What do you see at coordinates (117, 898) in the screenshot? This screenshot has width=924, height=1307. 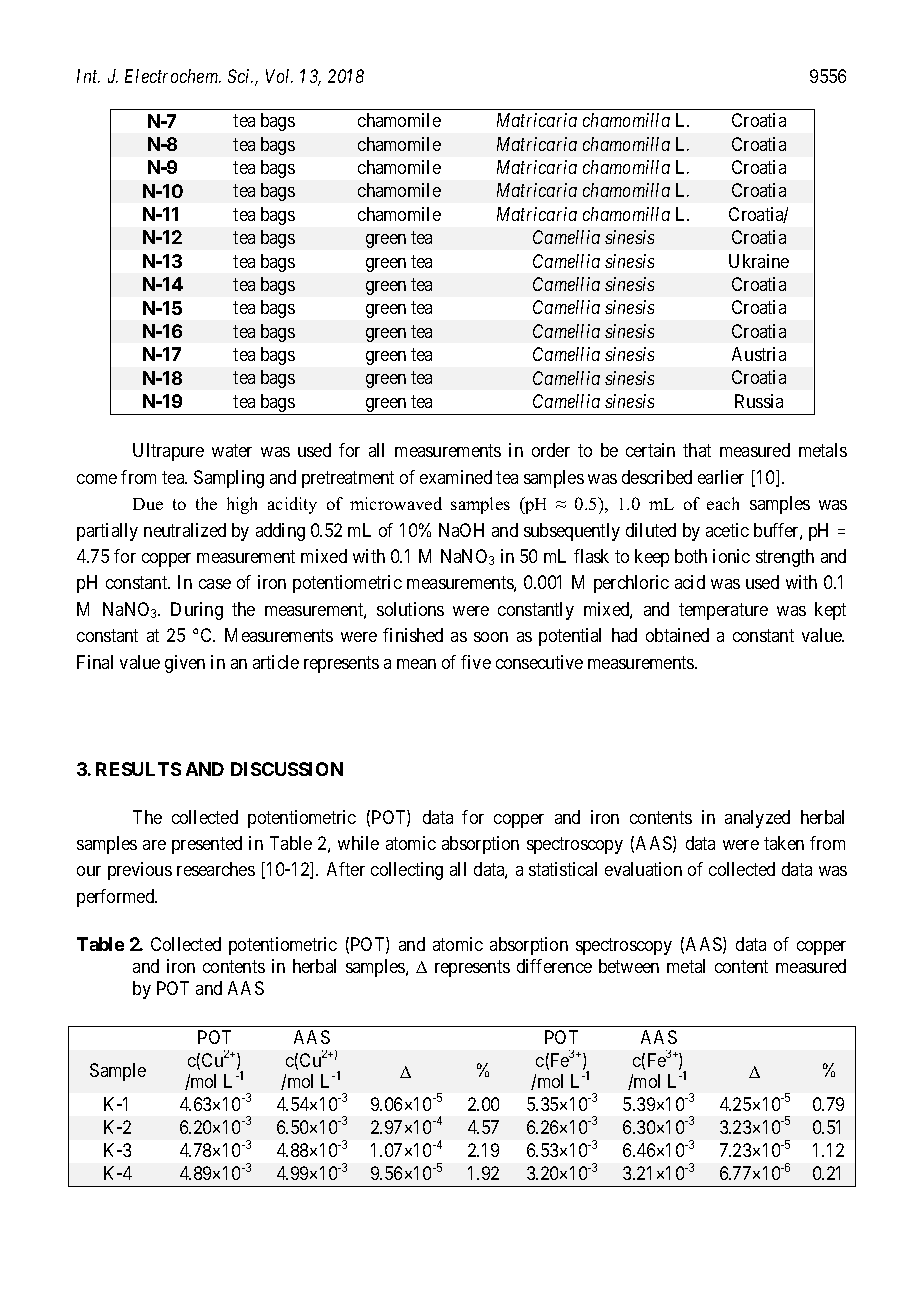 I see `performed` at bounding box center [117, 898].
